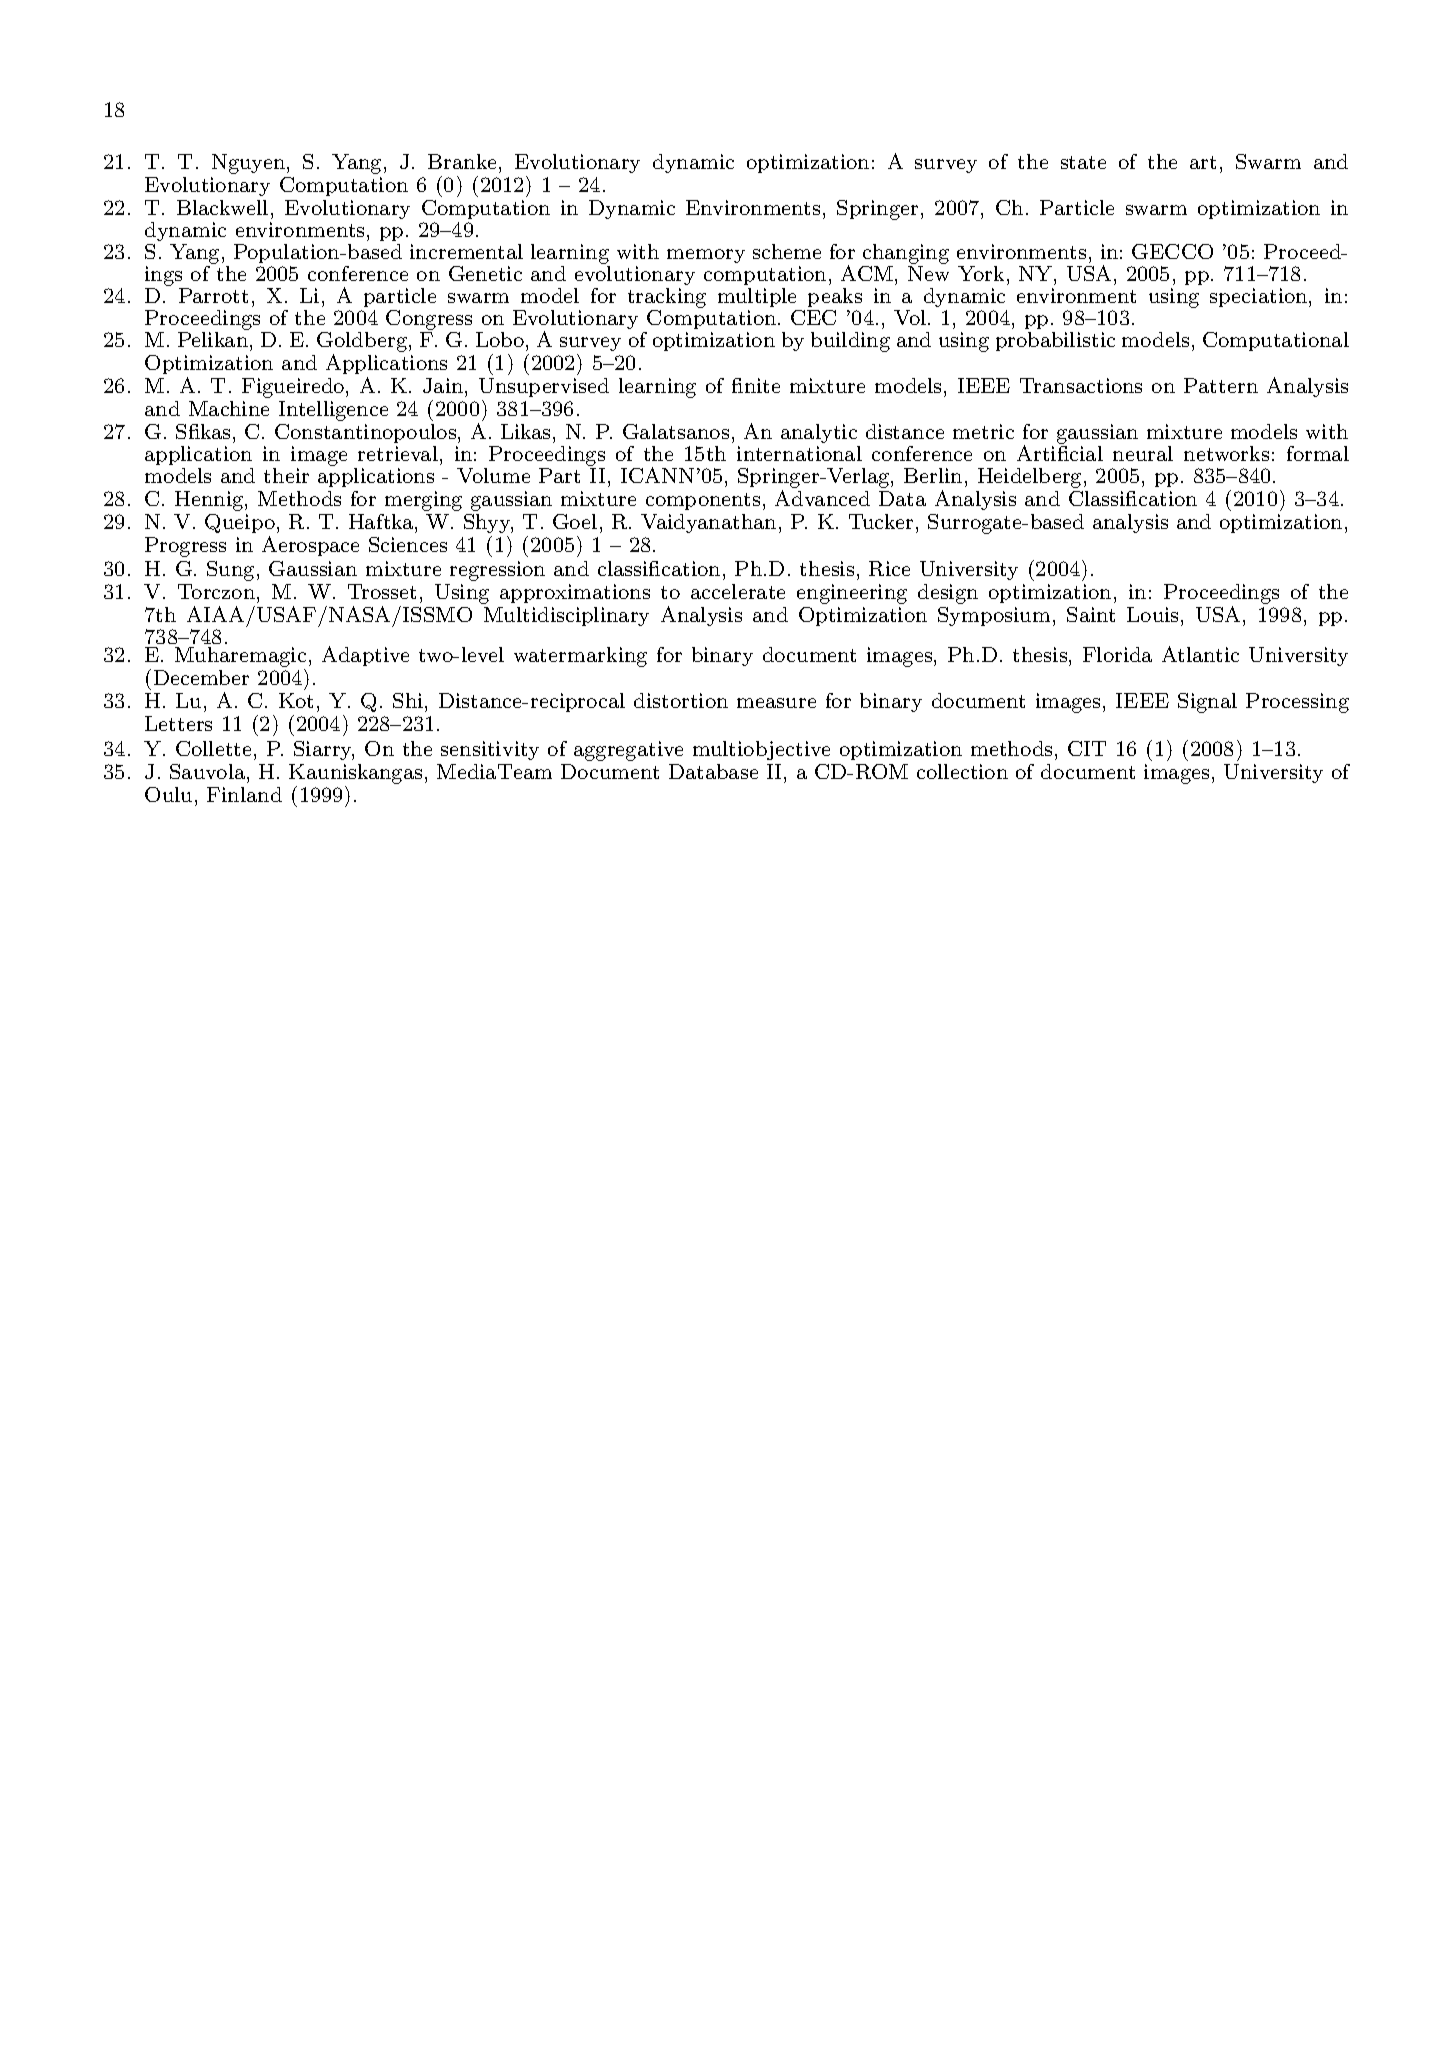 The height and width of the page is (2055, 1453). I want to click on accelerate, so click(738, 591).
